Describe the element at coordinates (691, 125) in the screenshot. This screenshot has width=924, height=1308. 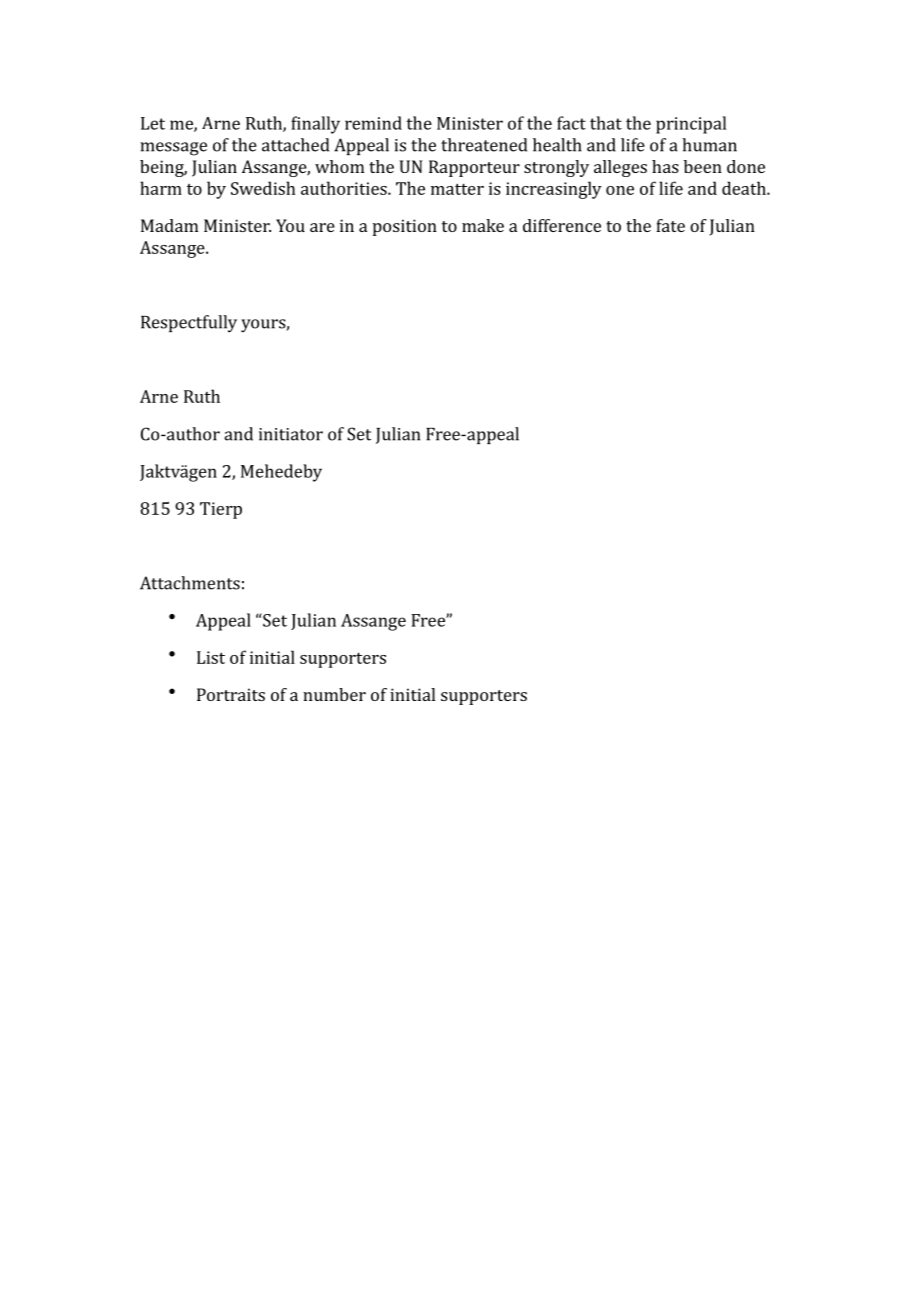
I see `principal` at that location.
